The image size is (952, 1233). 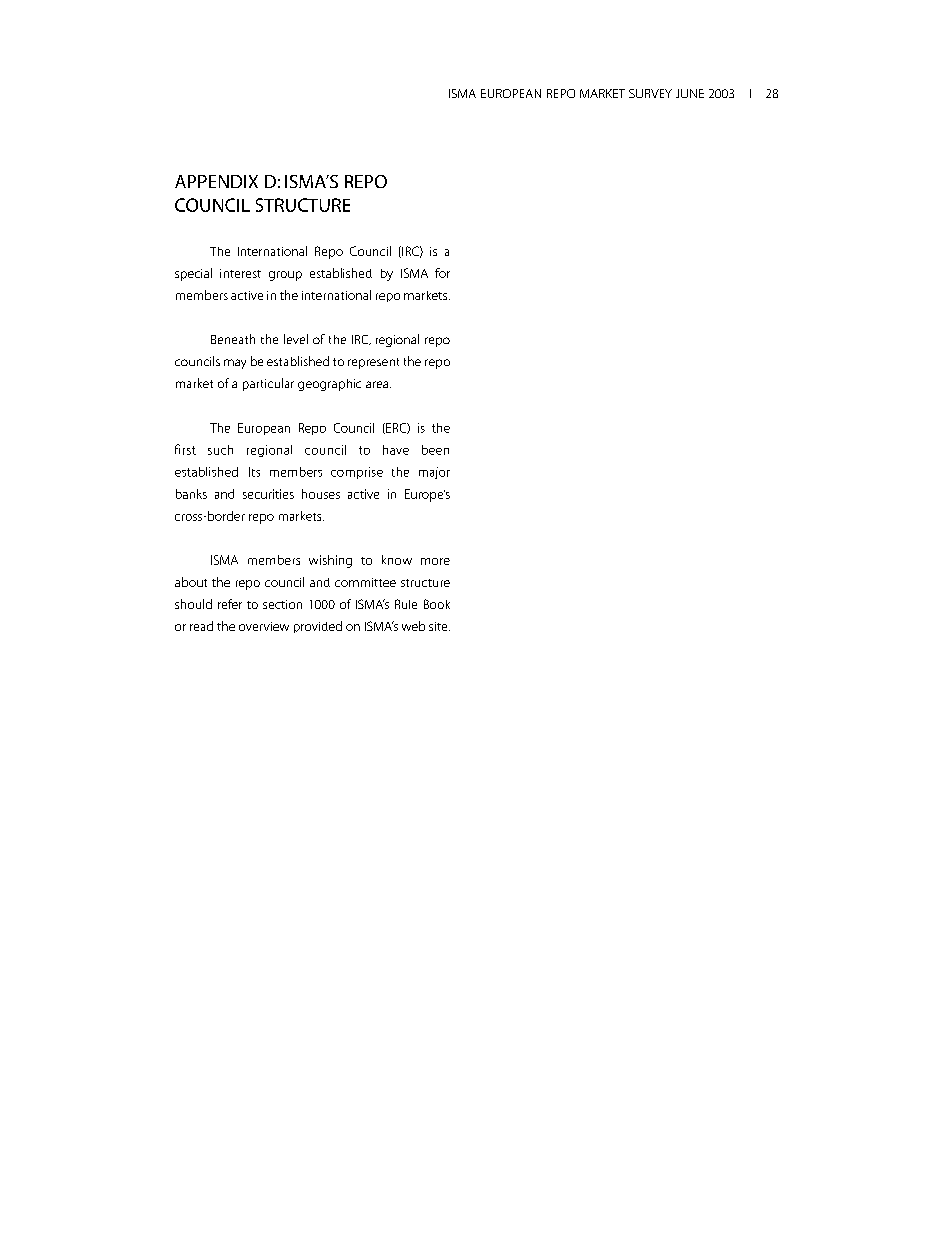 What do you see at coordinates (442, 273) in the screenshot?
I see `for` at bounding box center [442, 273].
